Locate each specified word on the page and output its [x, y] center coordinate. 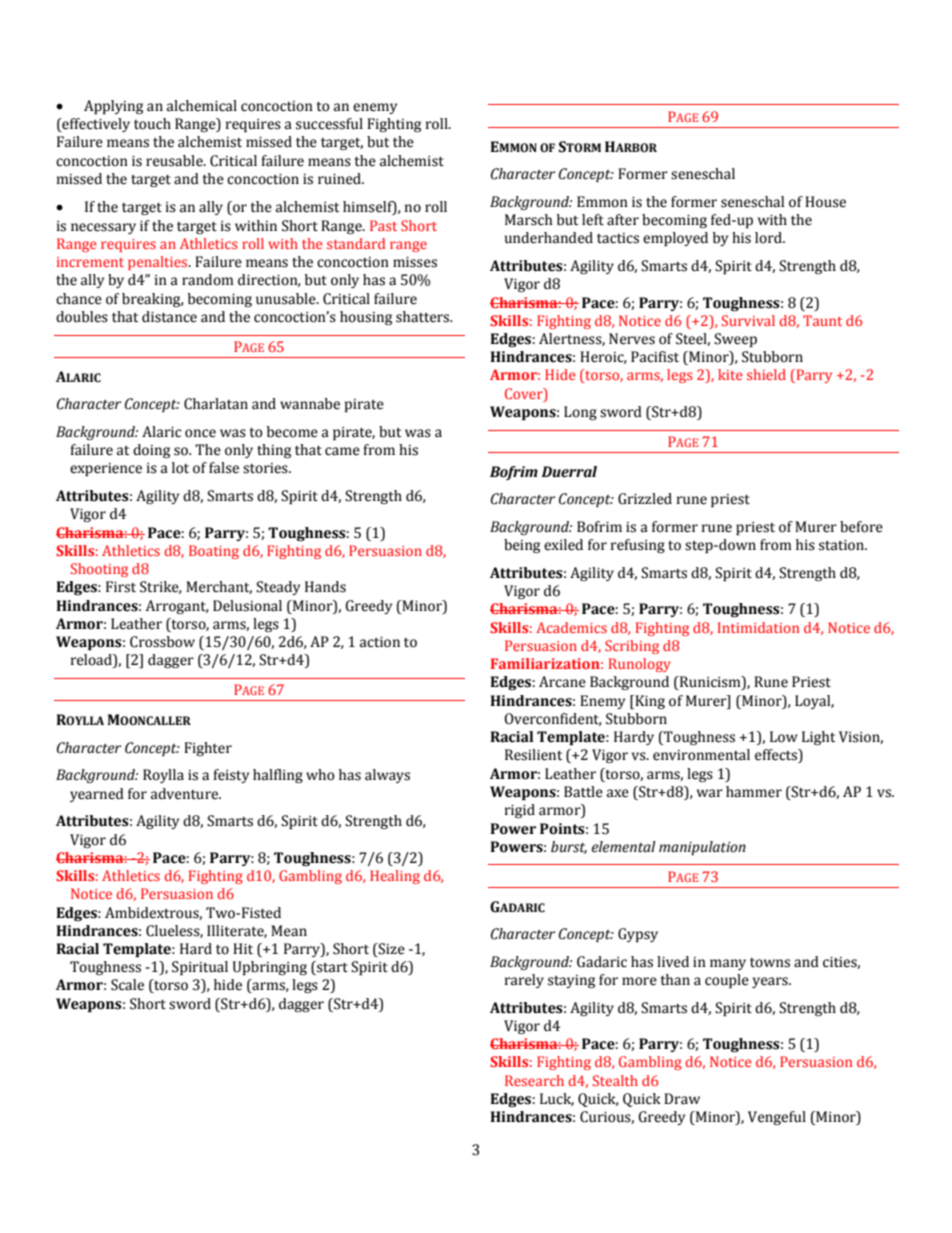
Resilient [533, 755]
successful [329, 124]
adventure [185, 794]
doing [151, 451]
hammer [754, 792]
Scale [127, 985]
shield [766, 374]
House [825, 202]
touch [152, 124]
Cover [525, 393]
